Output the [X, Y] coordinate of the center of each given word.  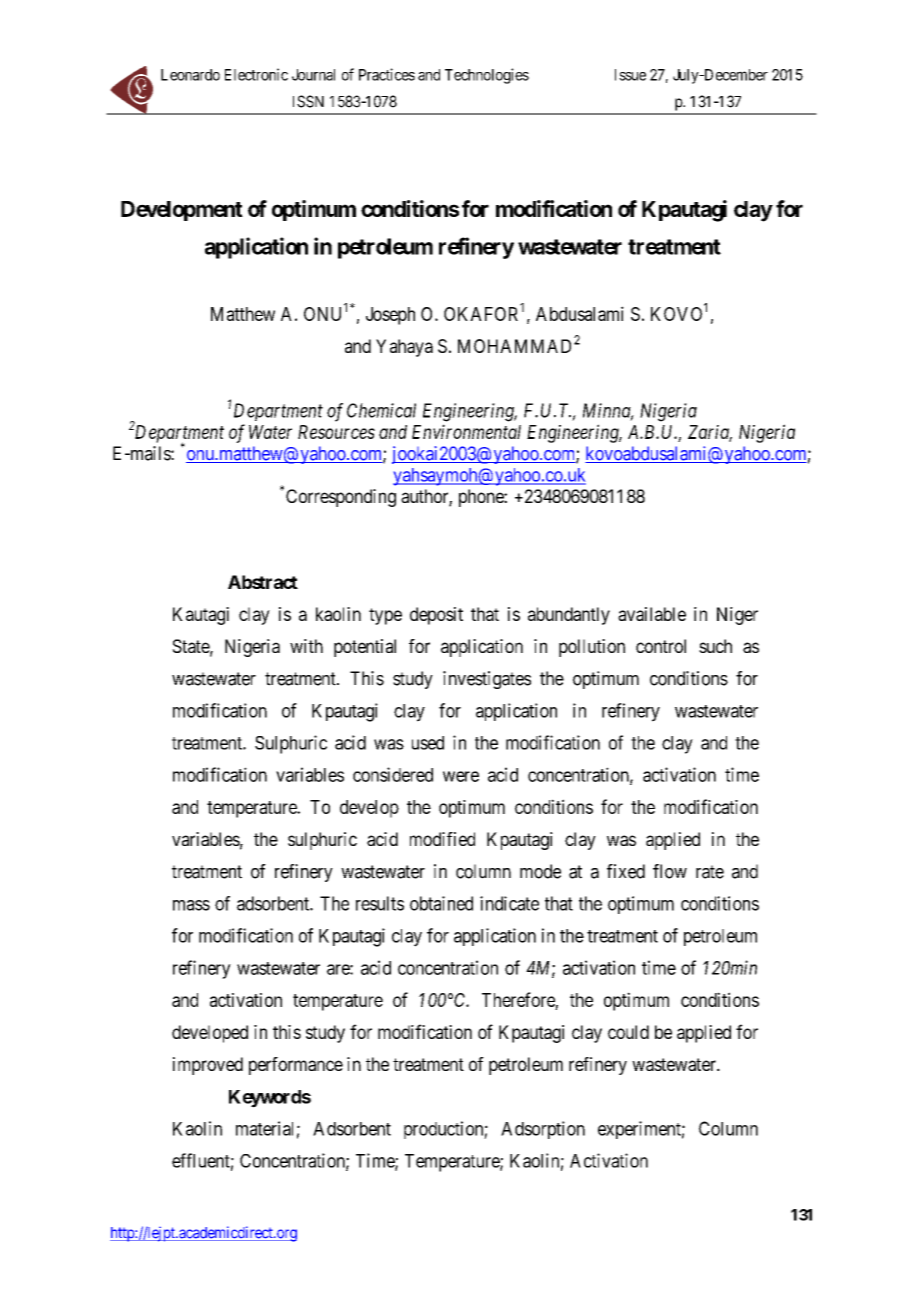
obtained [441, 903]
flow [670, 871]
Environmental [466, 431]
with [306, 646]
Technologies [487, 76]
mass [191, 905]
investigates [487, 680]
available [652, 614]
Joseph [390, 316]
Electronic [256, 74]
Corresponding [341, 498]
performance [296, 1066]
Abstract [263, 582]
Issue [630, 75]
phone [482, 498]
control [661, 646]
